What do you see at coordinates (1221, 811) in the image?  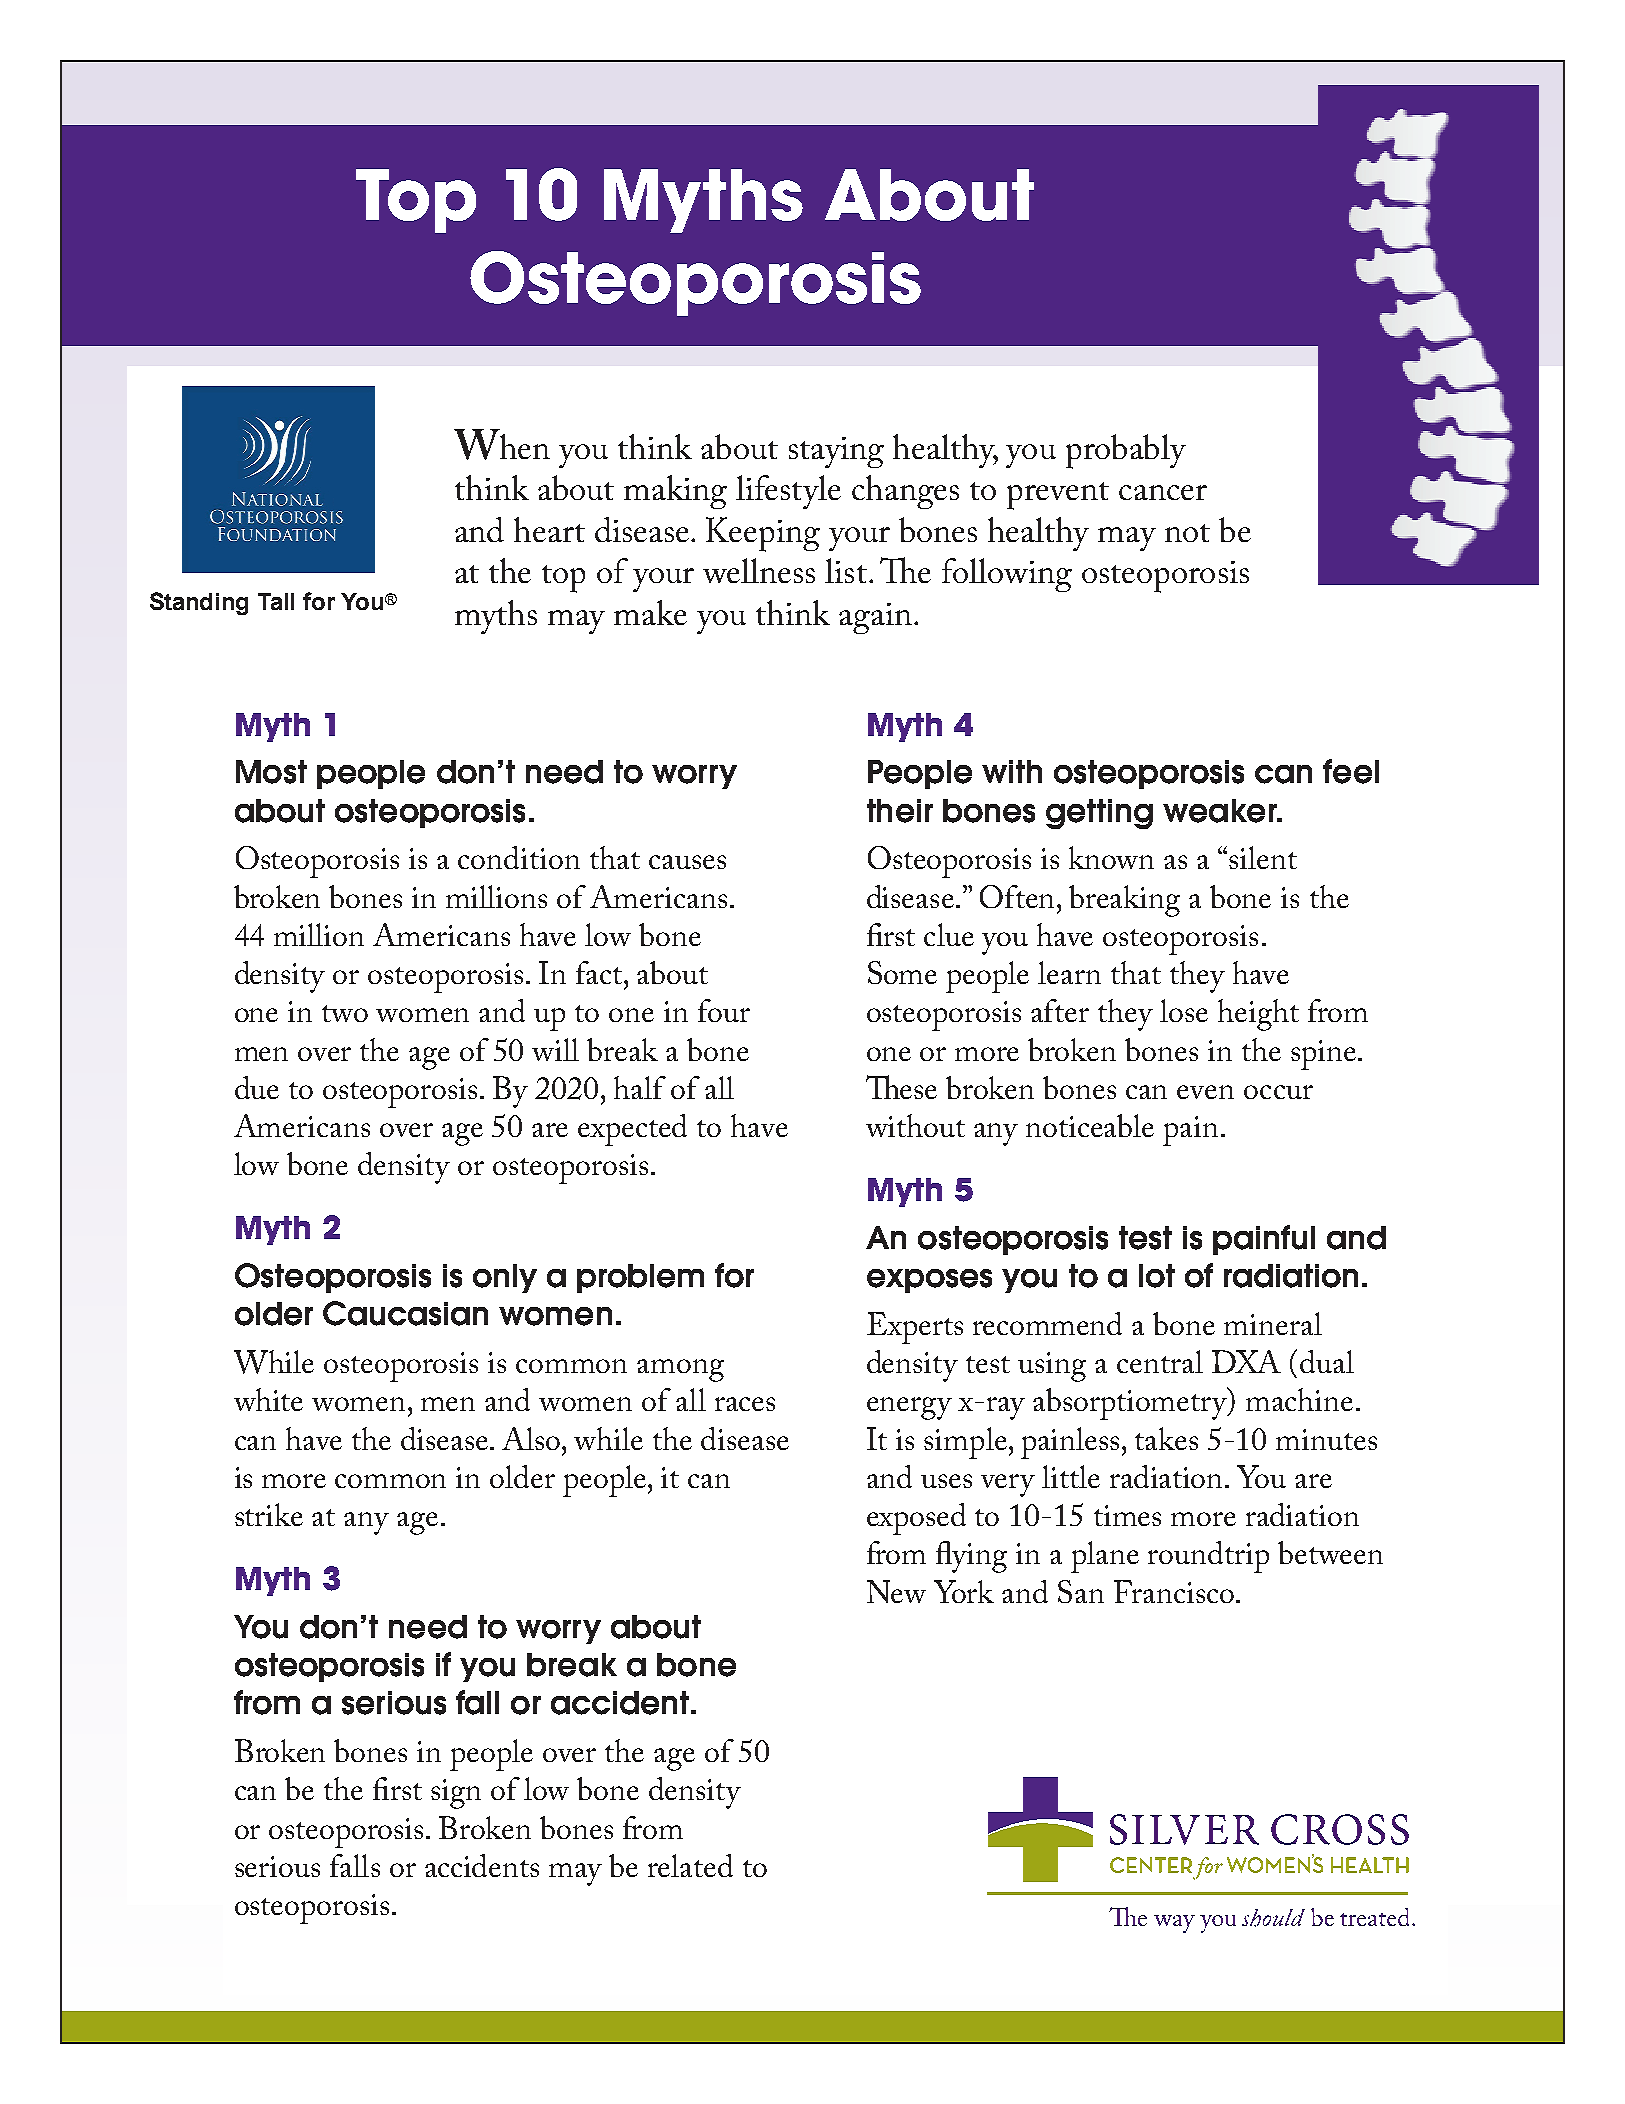 I see `weaker` at bounding box center [1221, 811].
